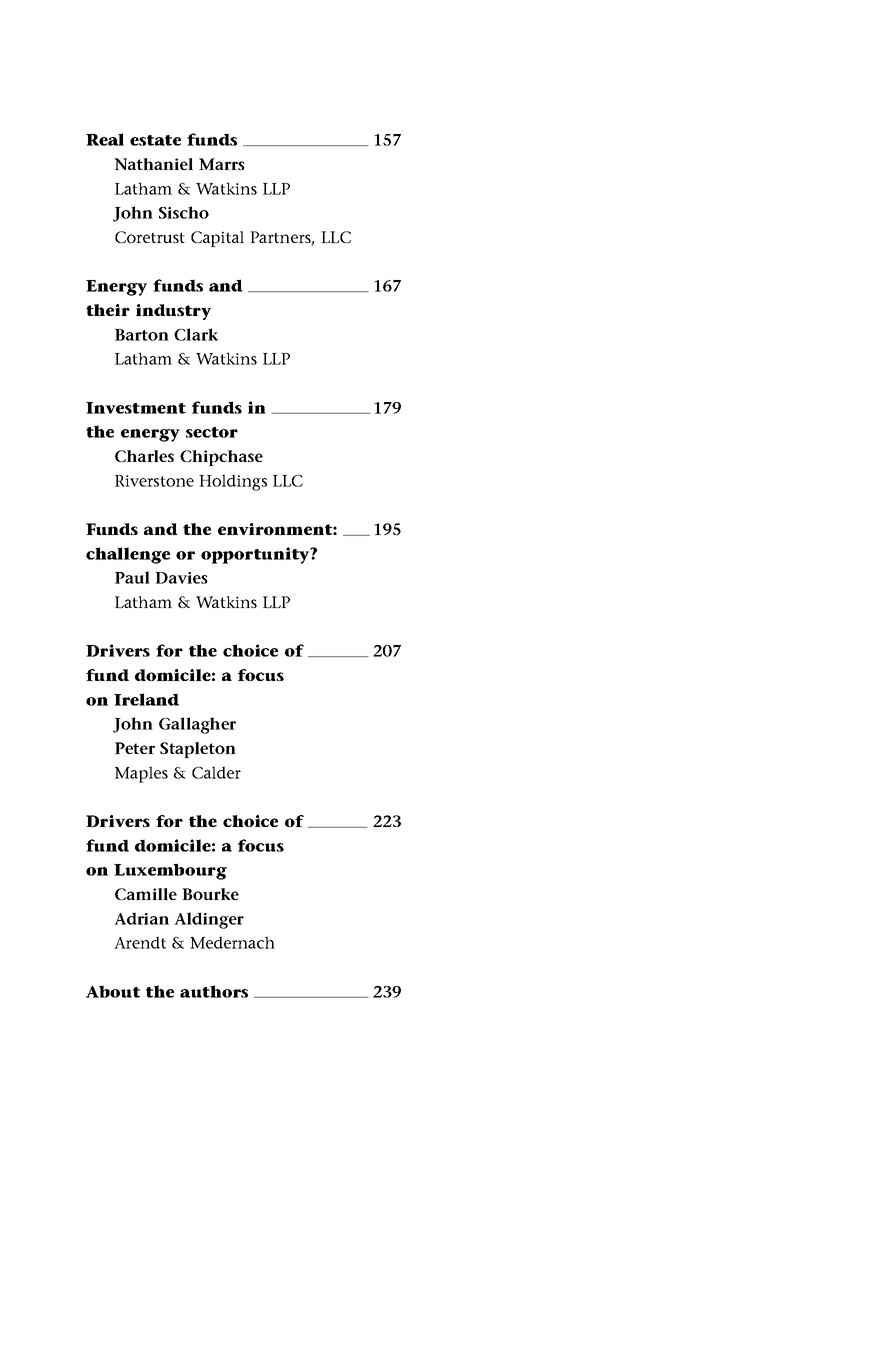  I want to click on Calder, so click(216, 772).
